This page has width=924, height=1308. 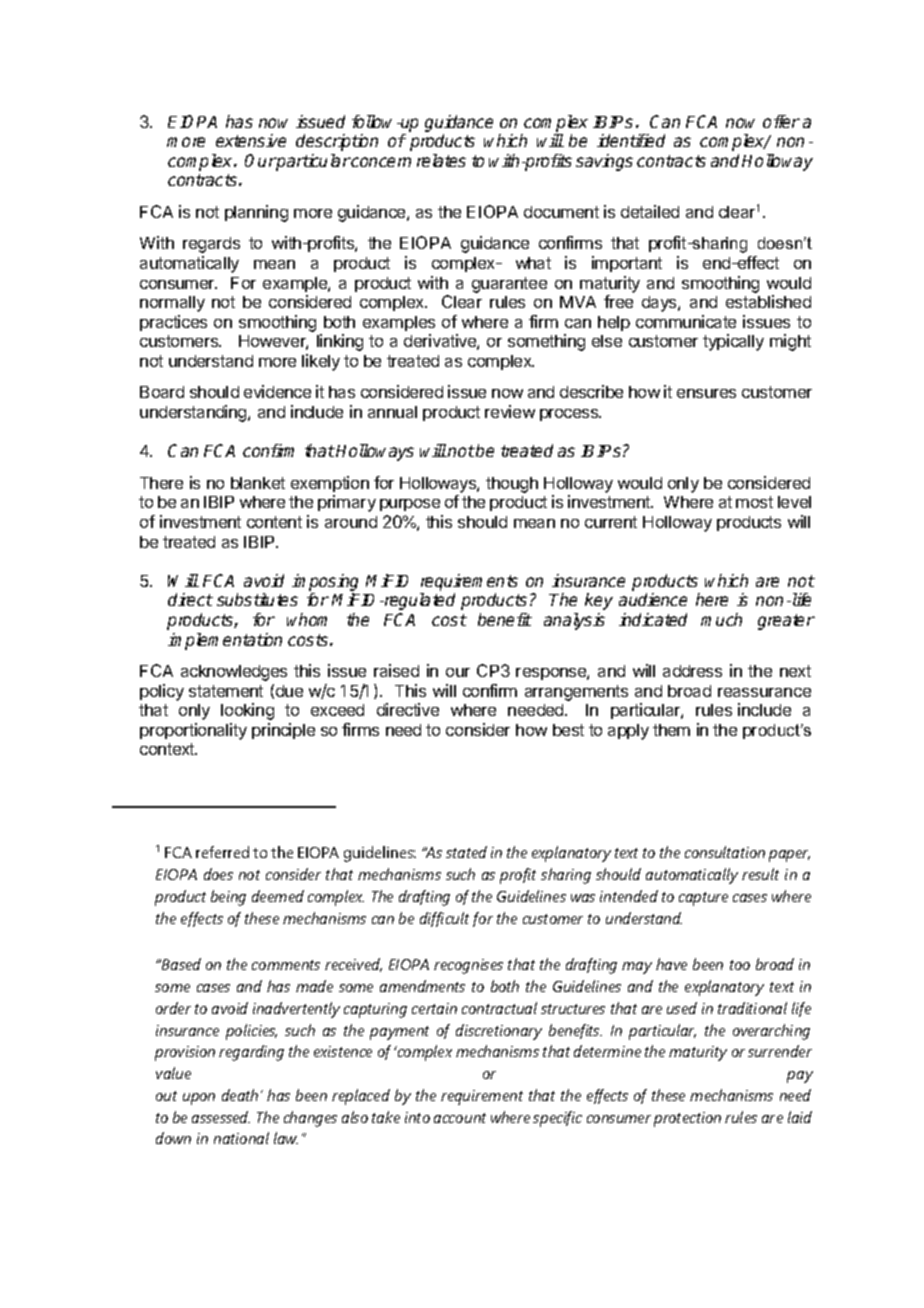 I want to click on implementation, so click(x=225, y=641).
